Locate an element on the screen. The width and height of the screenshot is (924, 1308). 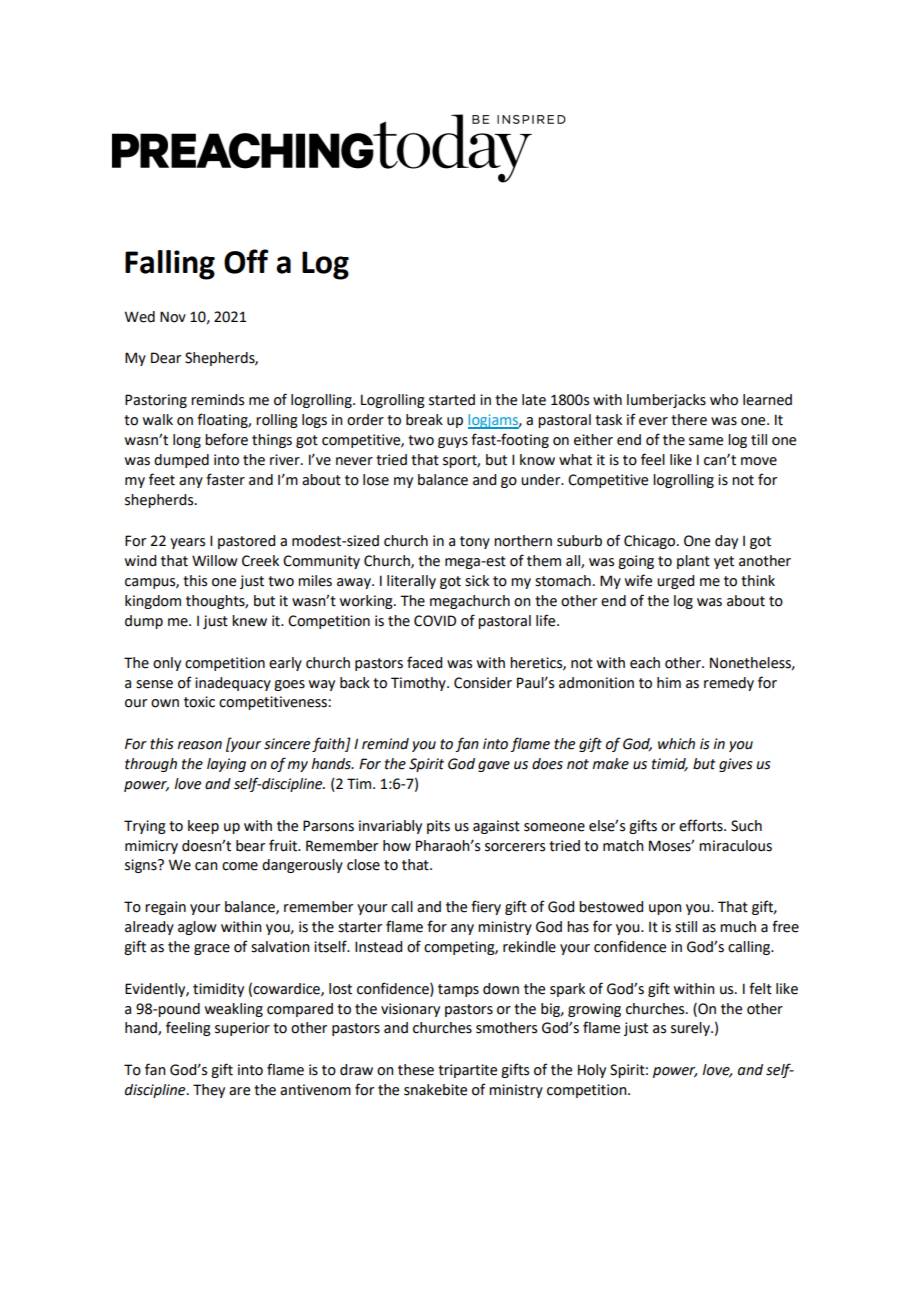
Consider is located at coordinates (483, 683).
